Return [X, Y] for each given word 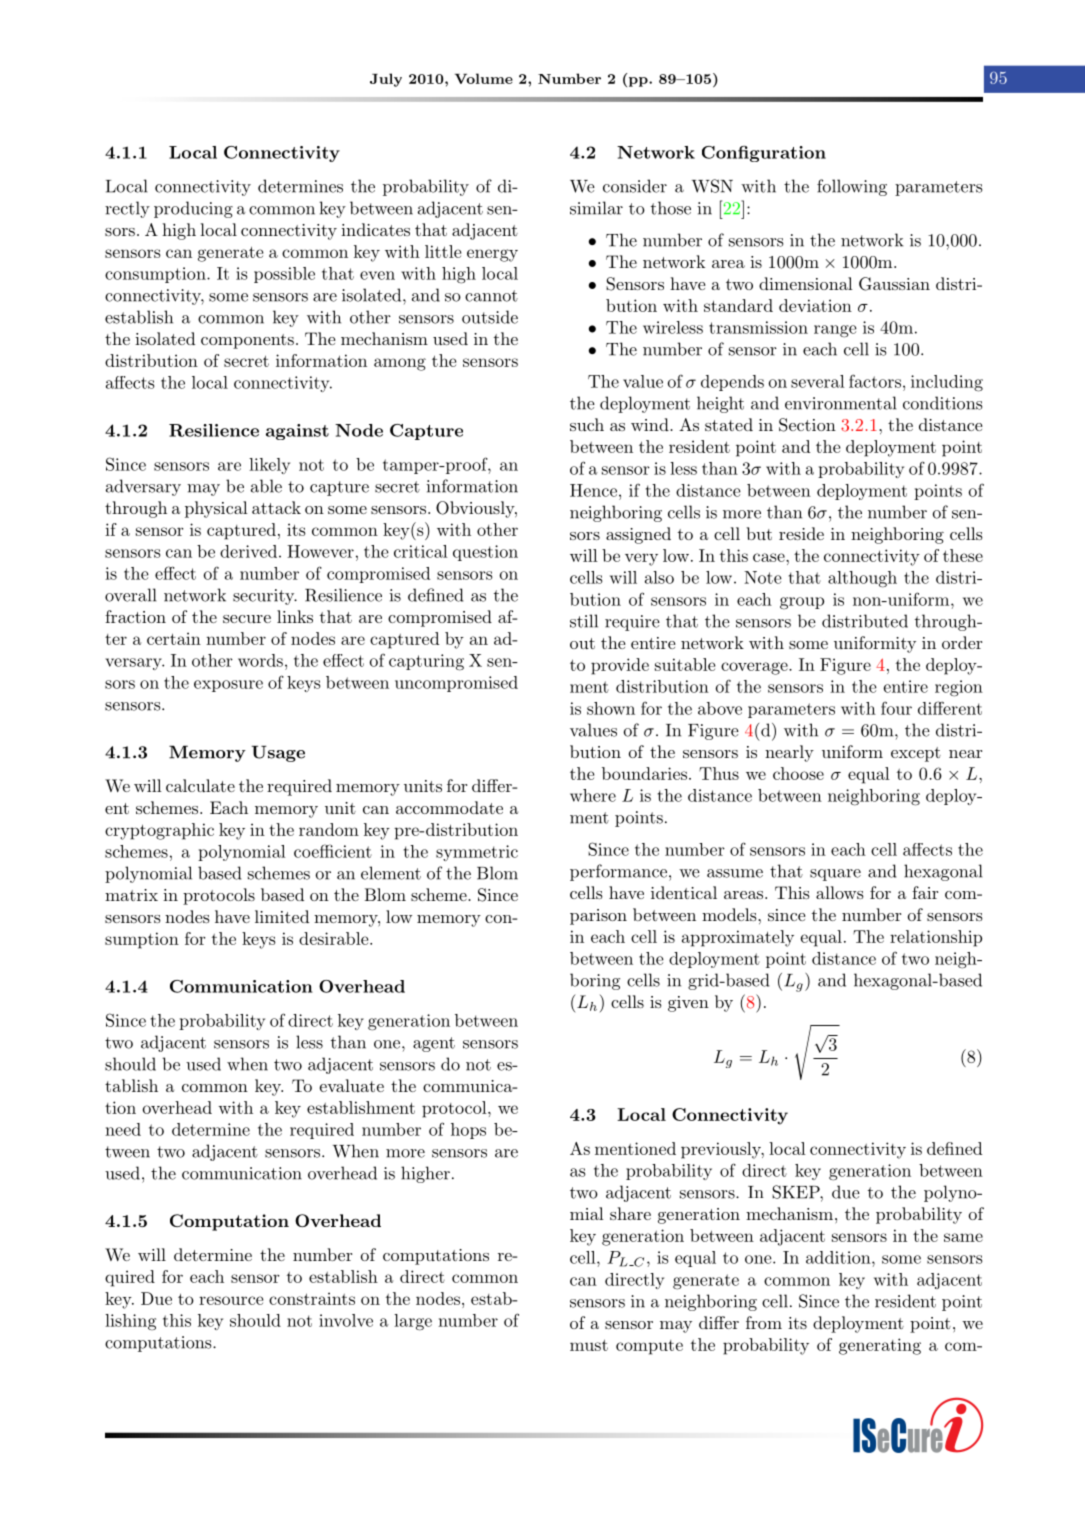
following [852, 187]
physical [216, 509]
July [386, 80]
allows [840, 892]
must [589, 1345]
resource [231, 1300]
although [862, 579]
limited [282, 916]
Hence [593, 490]
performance [618, 872]
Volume [484, 78]
